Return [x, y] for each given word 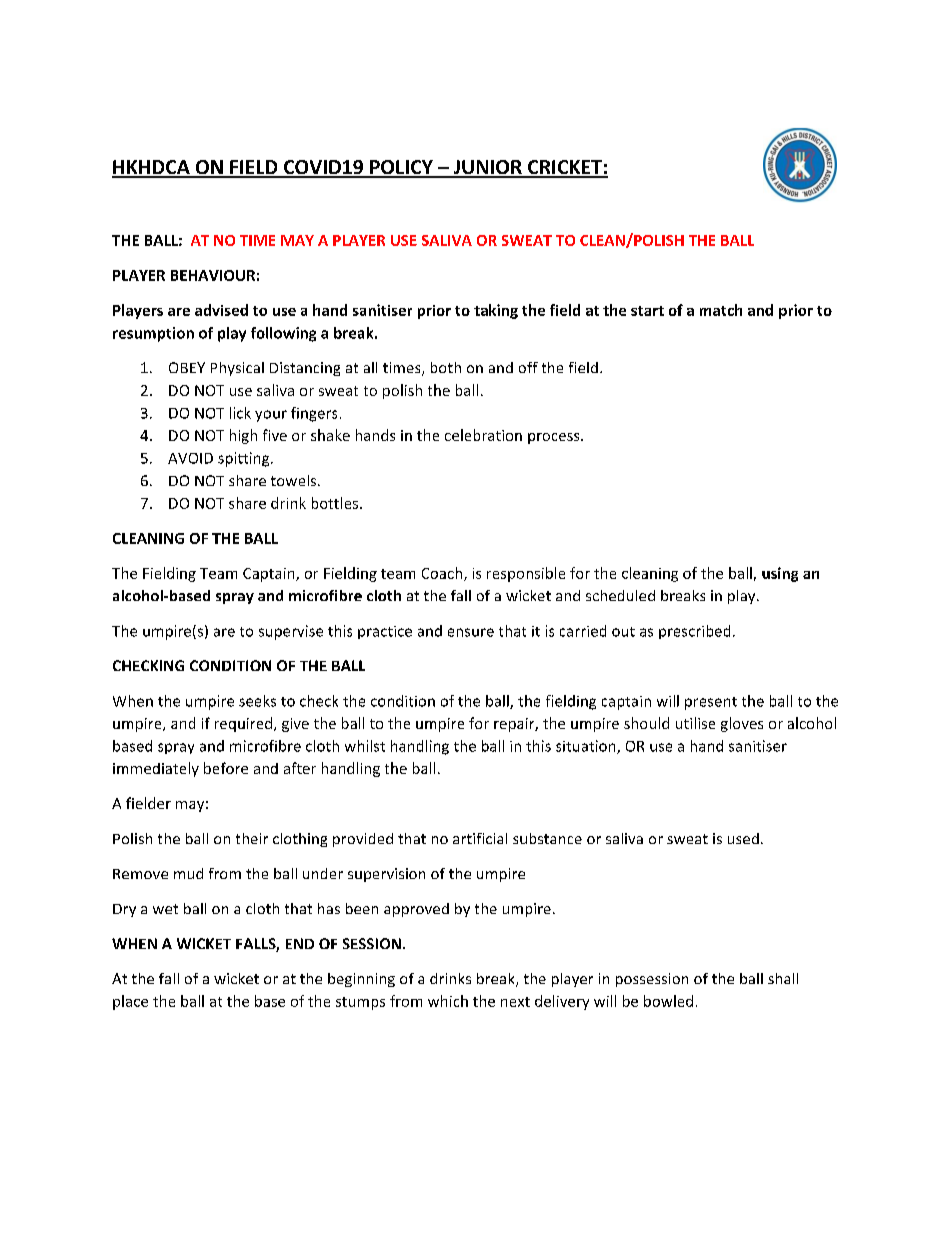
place [130, 1002]
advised [221, 310]
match [721, 310]
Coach [443, 574]
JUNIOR [487, 168]
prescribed [694, 632]
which [448, 1001]
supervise [291, 632]
